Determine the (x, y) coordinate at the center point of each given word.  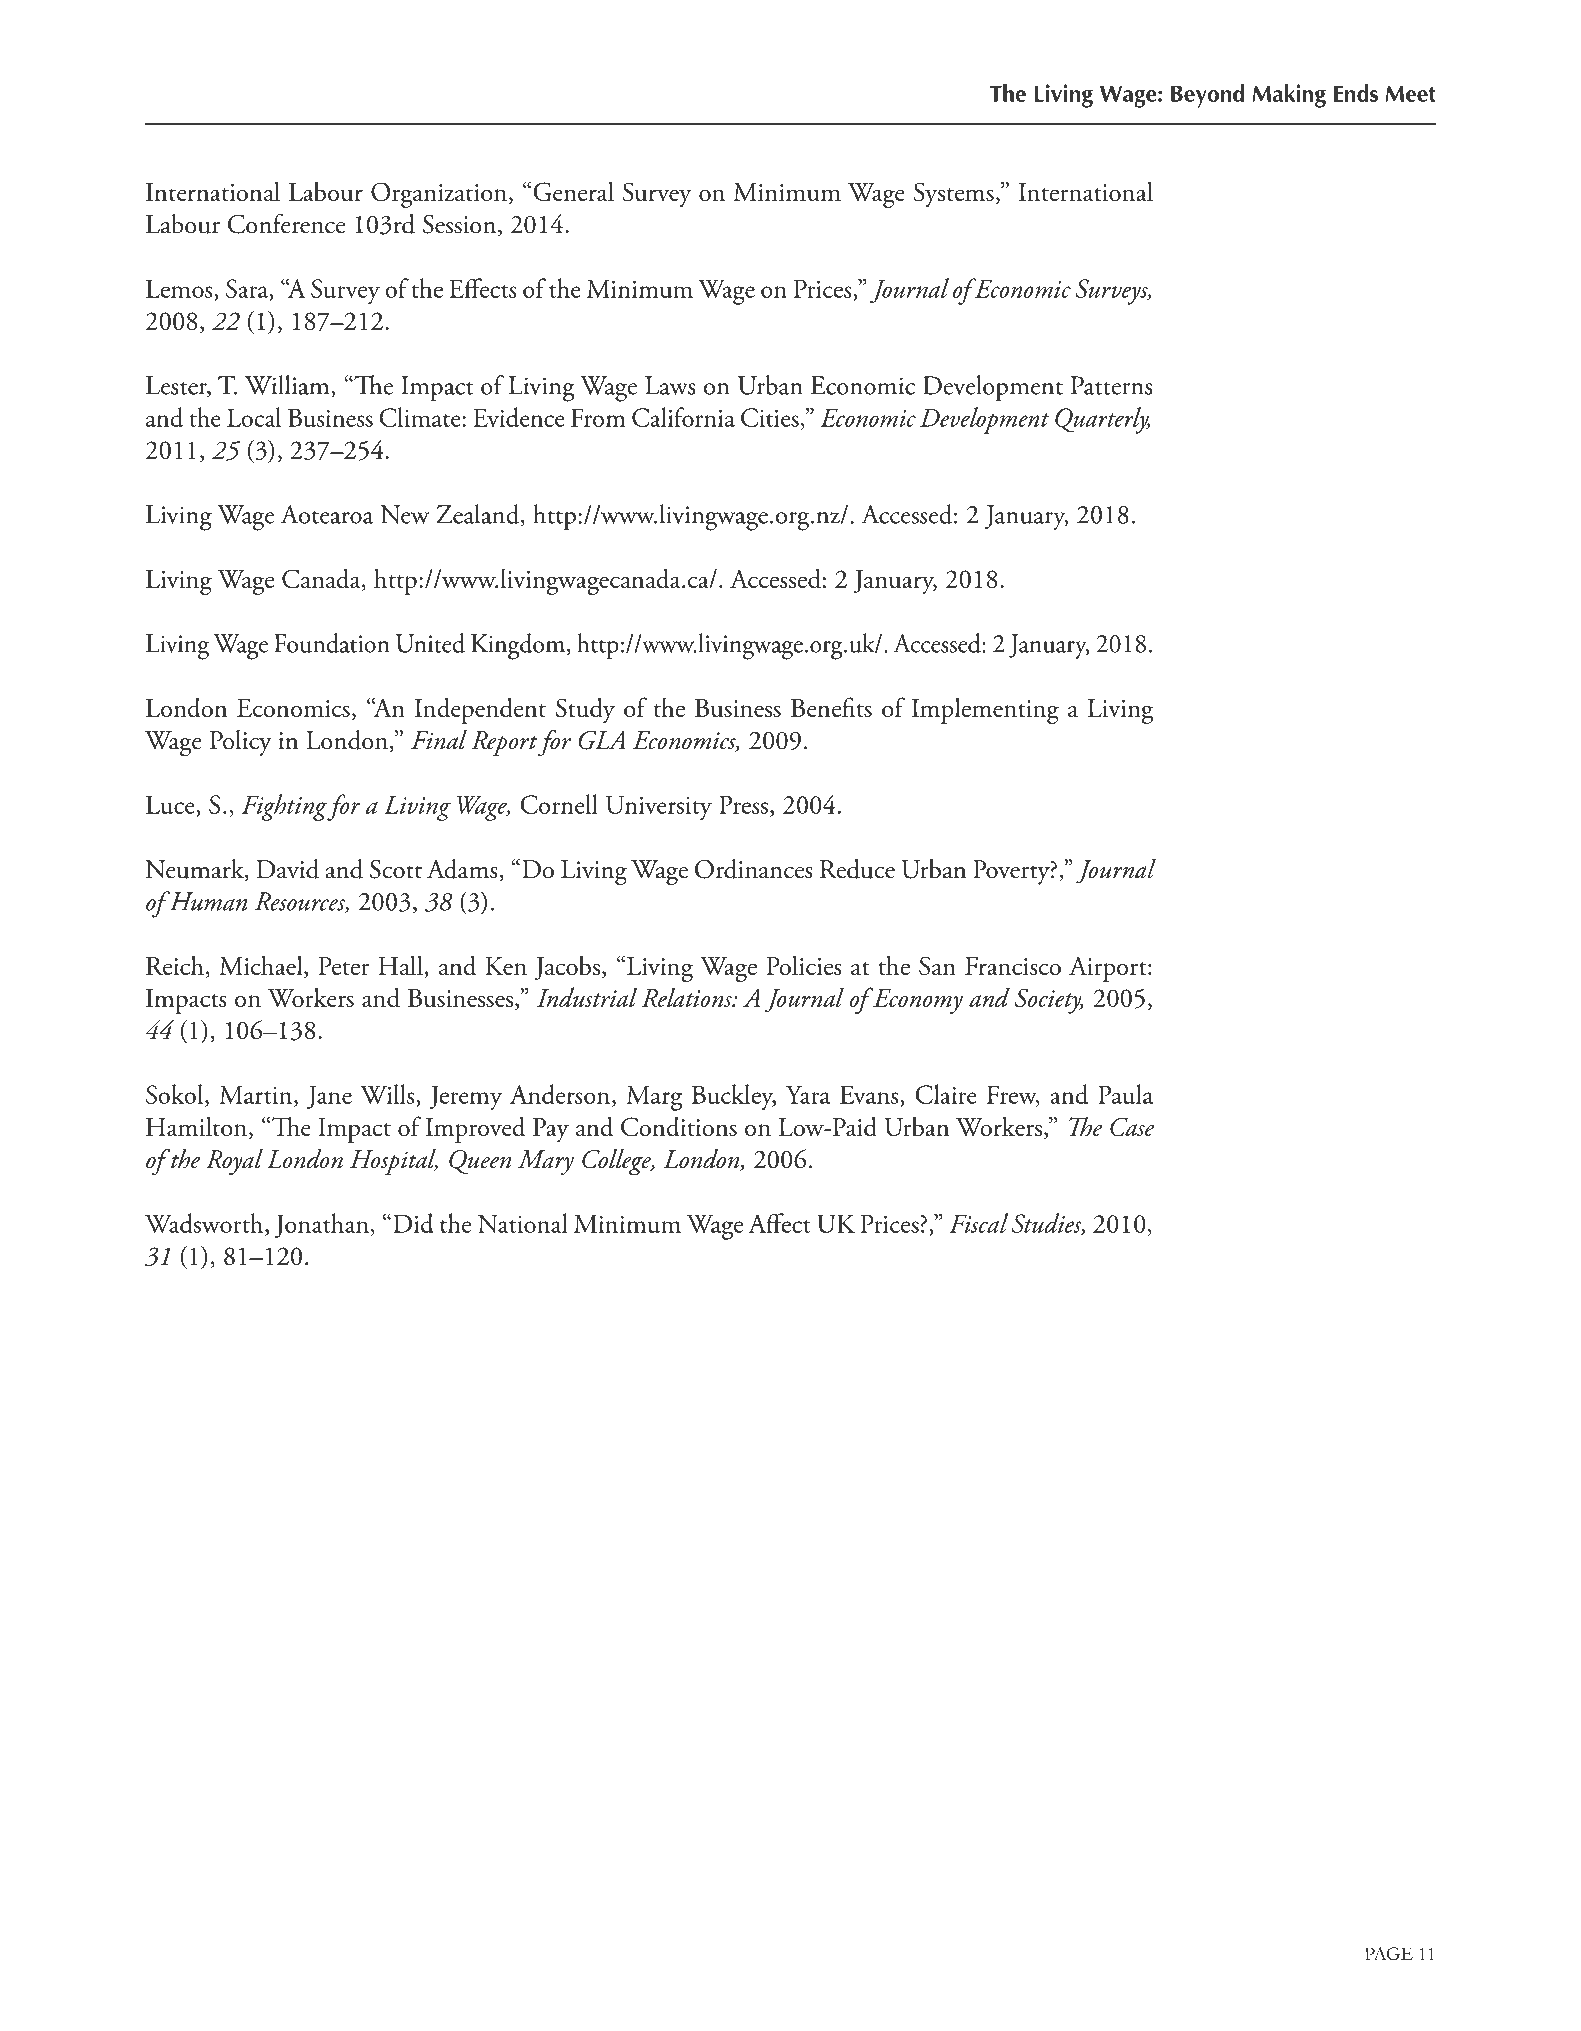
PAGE (1389, 1953)
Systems (953, 195)
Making (1289, 96)
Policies (804, 965)
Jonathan (322, 1225)
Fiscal (978, 1223)
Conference (286, 224)
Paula (1125, 1094)
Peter (343, 966)
